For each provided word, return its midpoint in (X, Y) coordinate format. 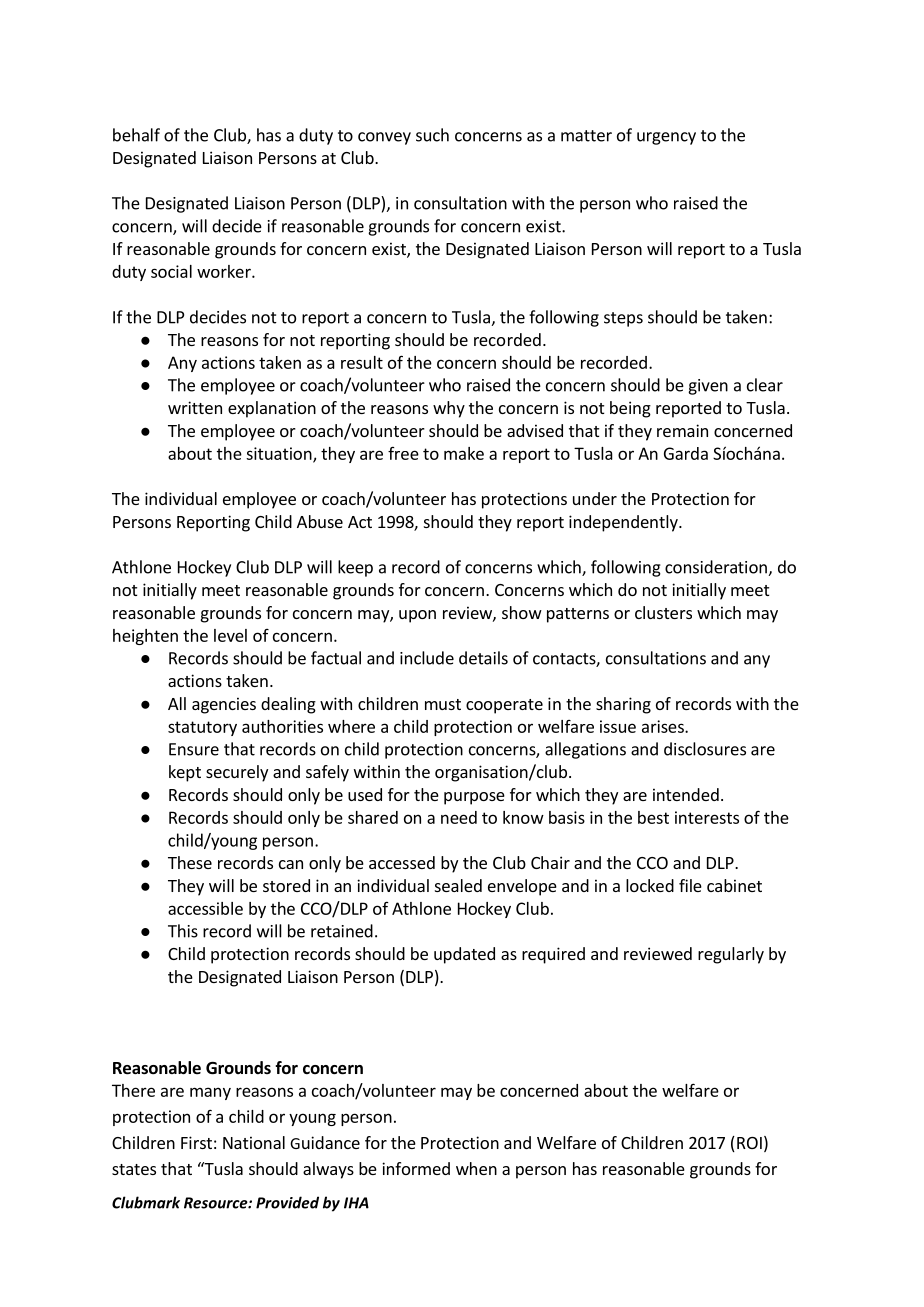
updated (464, 955)
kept (185, 773)
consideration (717, 568)
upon (417, 616)
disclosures (705, 749)
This (183, 931)
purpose (474, 798)
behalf (136, 135)
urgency (666, 138)
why (449, 409)
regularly (731, 955)
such (432, 135)
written (195, 407)
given (708, 387)
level (230, 635)
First (196, 1142)
